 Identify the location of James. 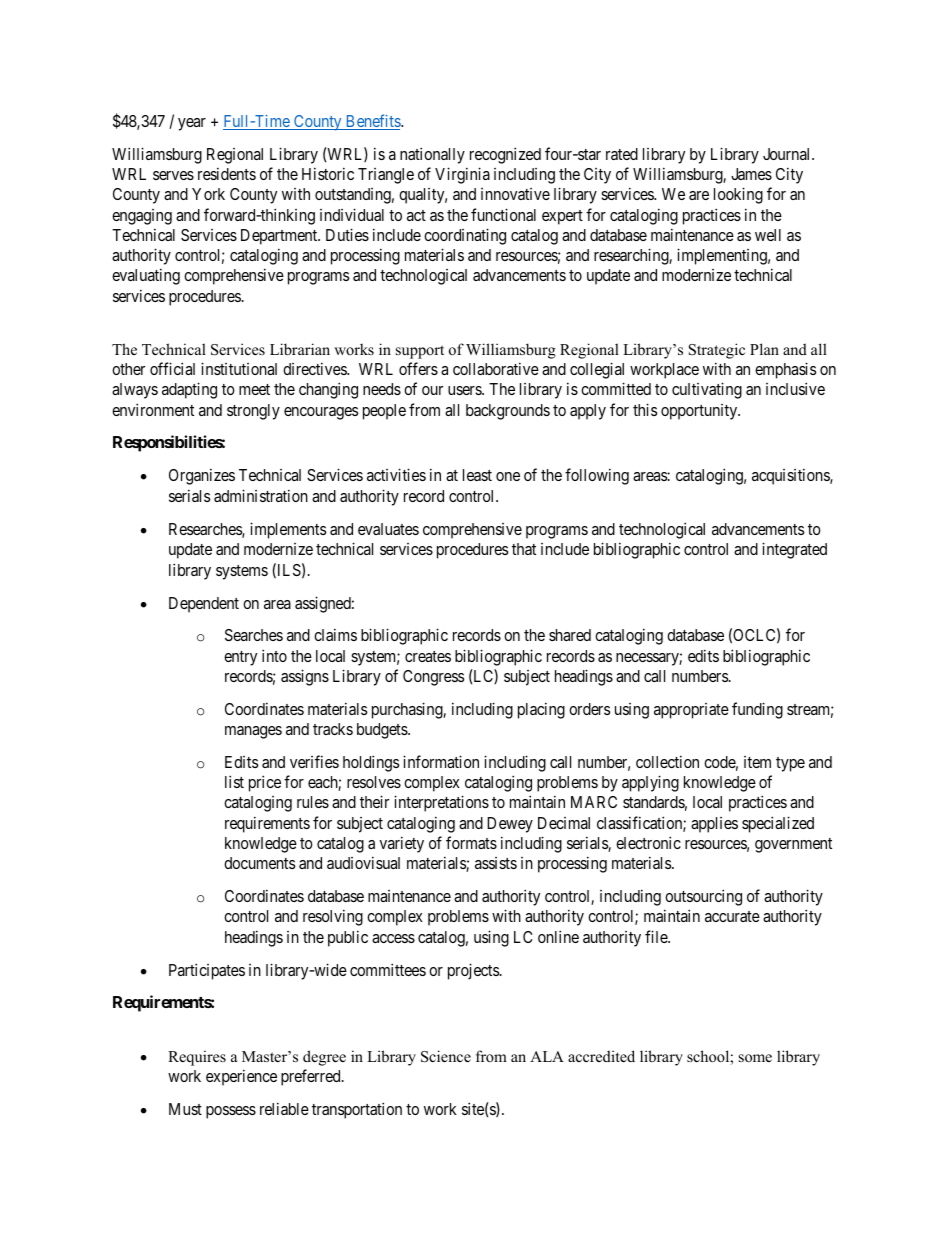
(751, 174).
